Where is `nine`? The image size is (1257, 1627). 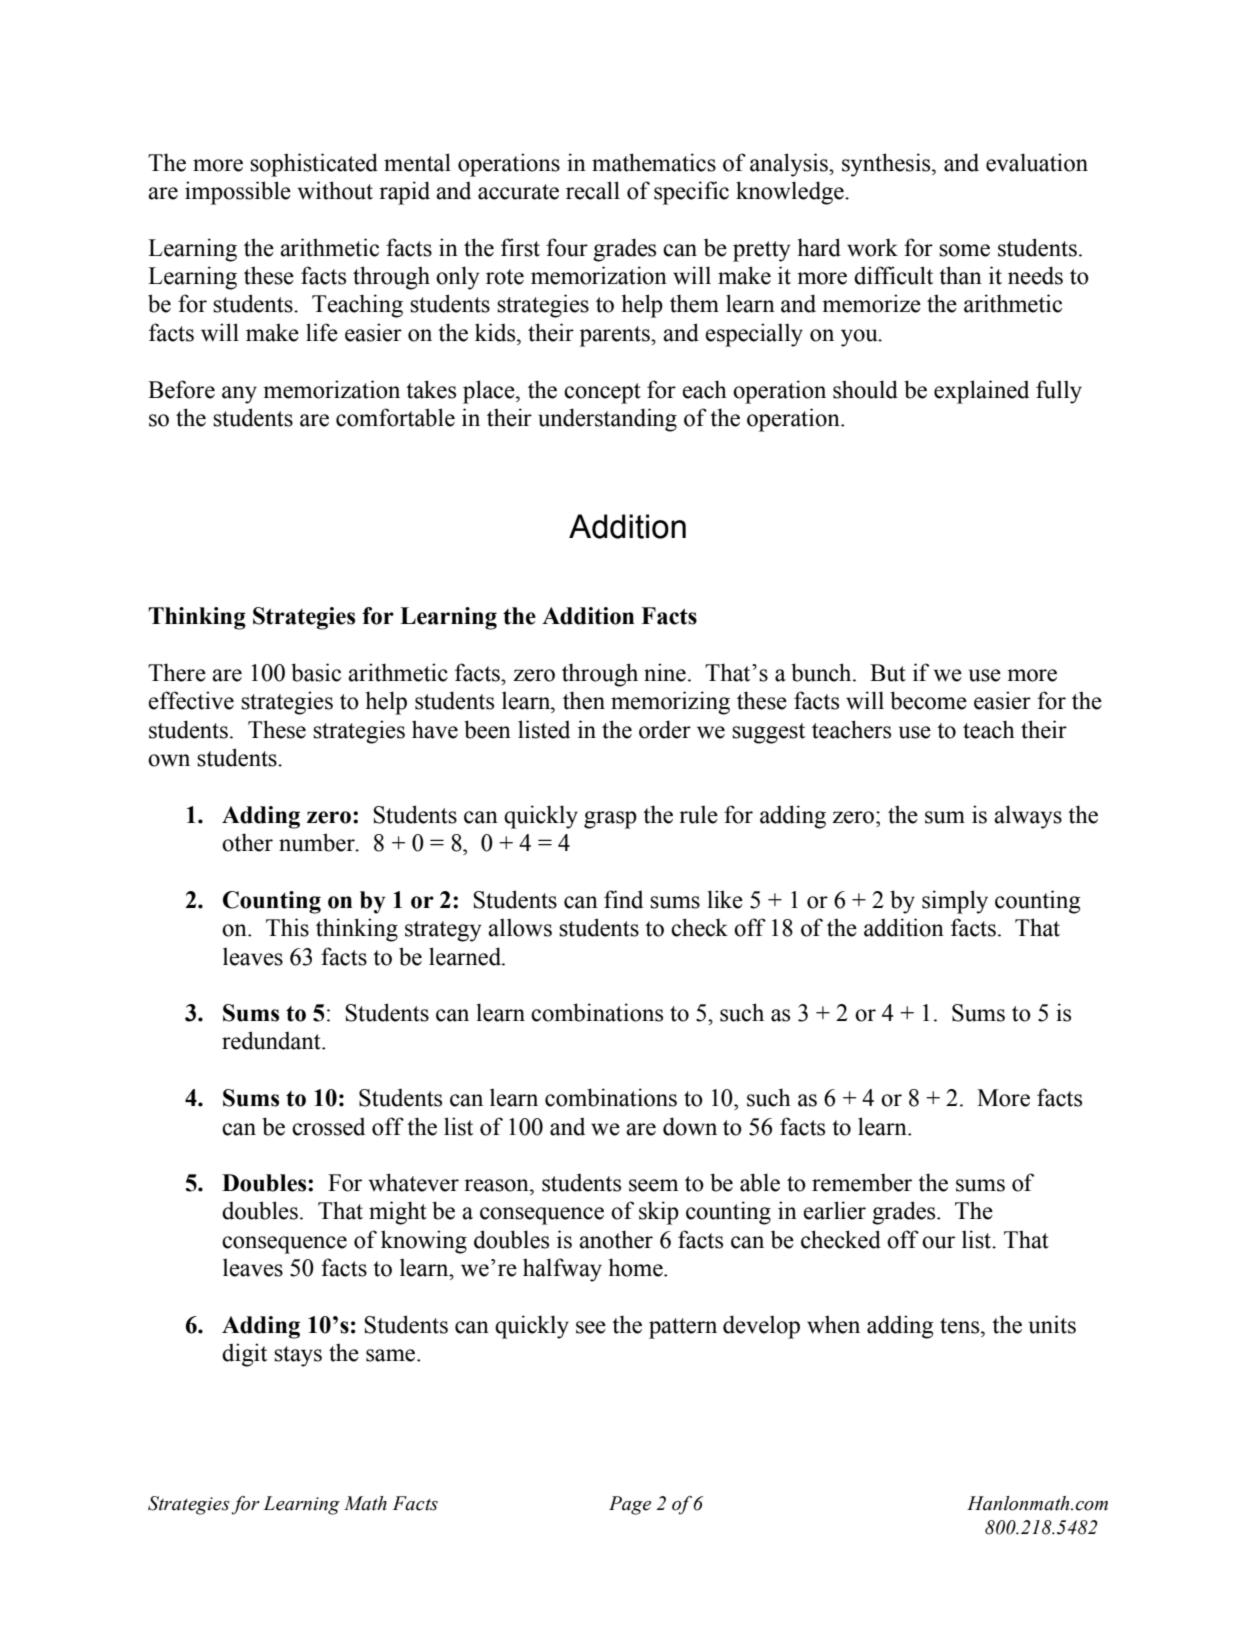
nine is located at coordinates (665, 672).
